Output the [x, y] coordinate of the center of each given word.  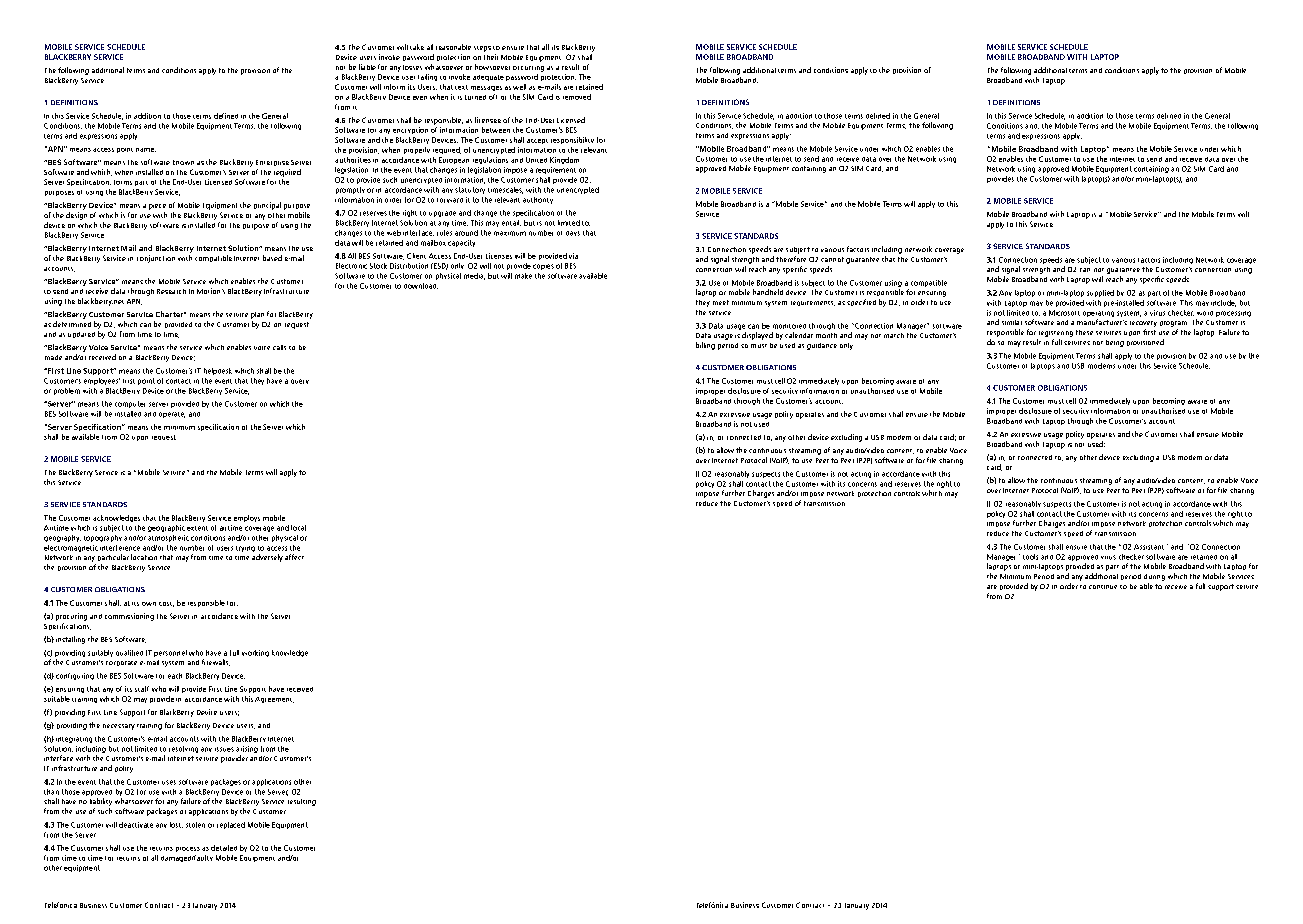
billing [705, 346]
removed [577, 97]
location [144, 557]
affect [294, 557]
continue [1103, 587]
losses [412, 67]
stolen [195, 825]
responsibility [572, 140]
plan [257, 315]
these [1084, 332]
